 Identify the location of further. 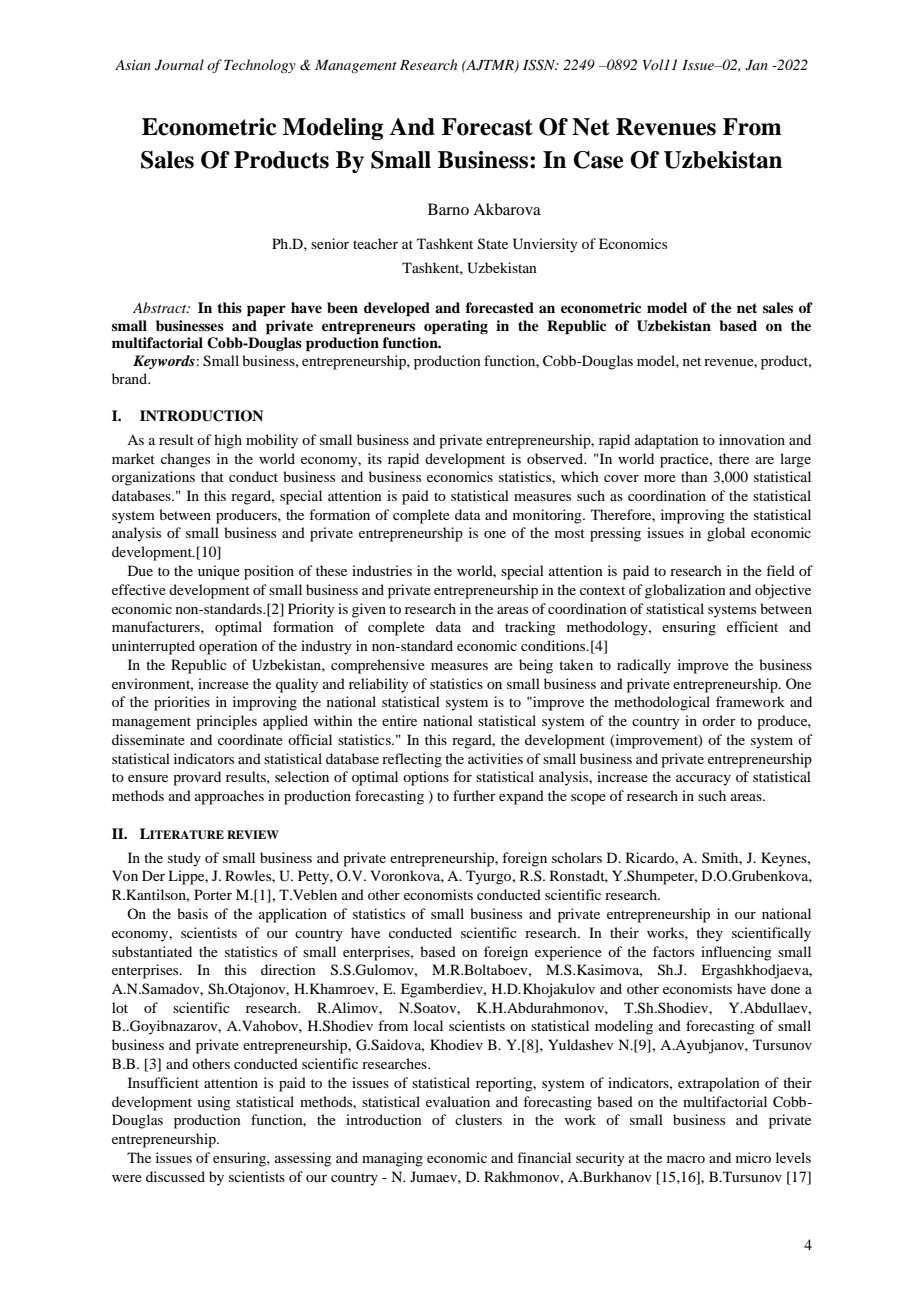
(474, 795).
